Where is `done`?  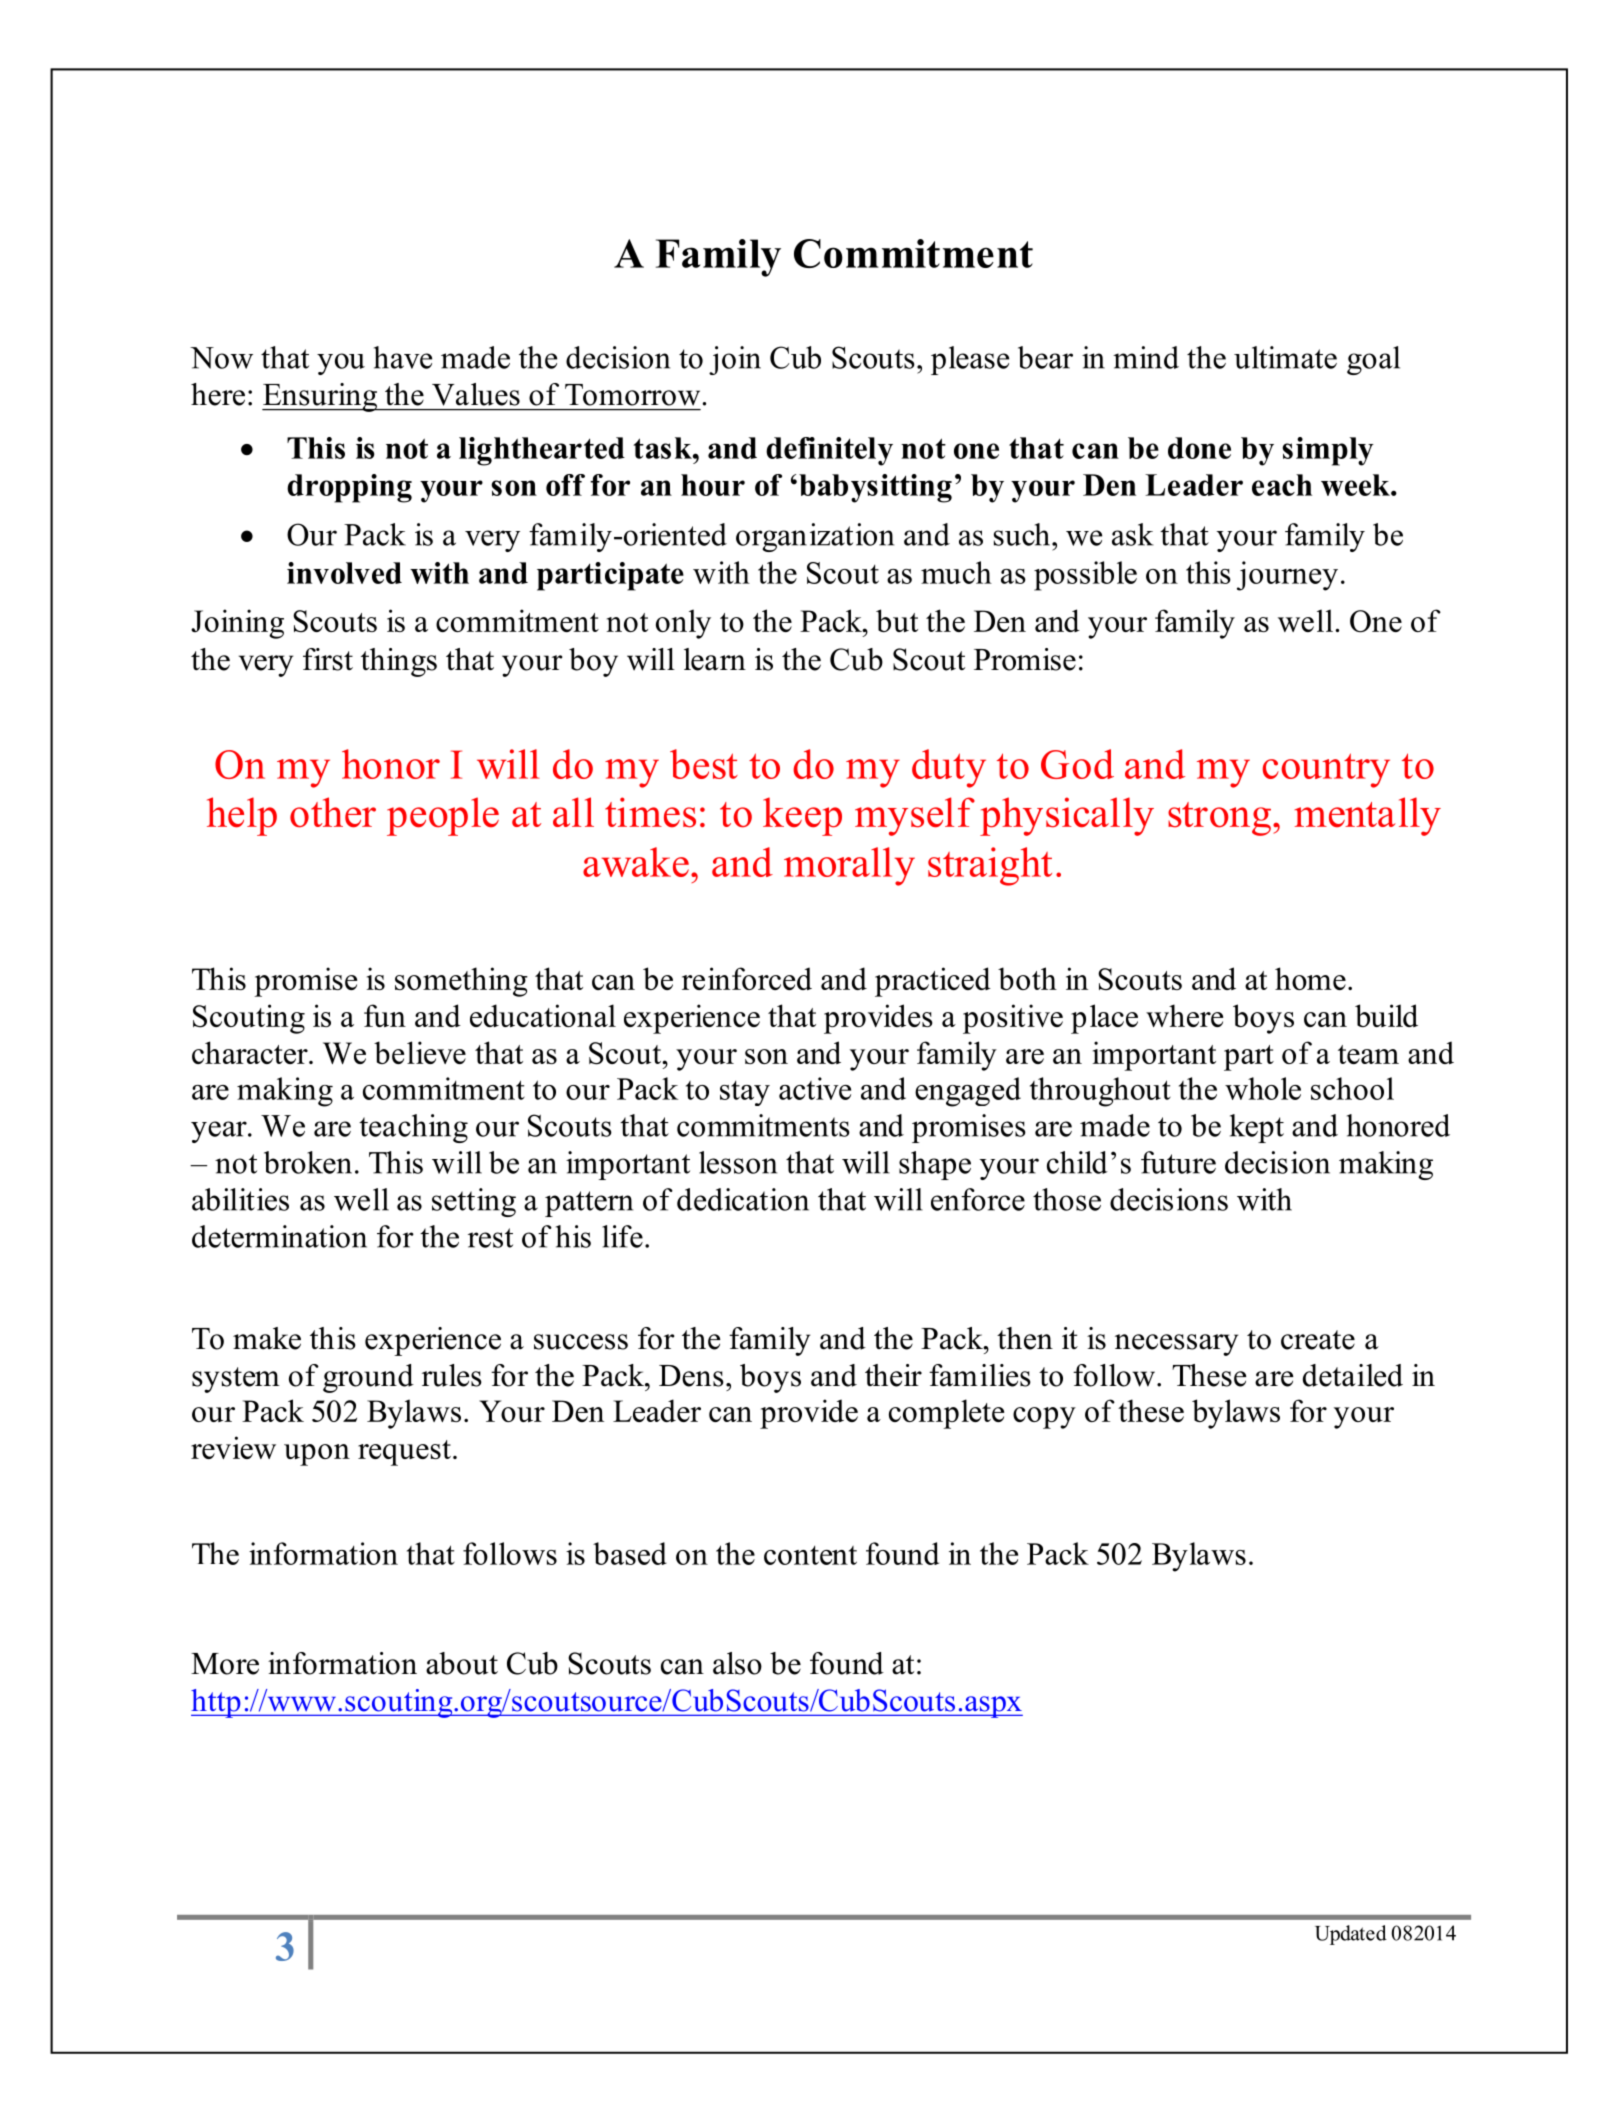 done is located at coordinates (1199, 448).
